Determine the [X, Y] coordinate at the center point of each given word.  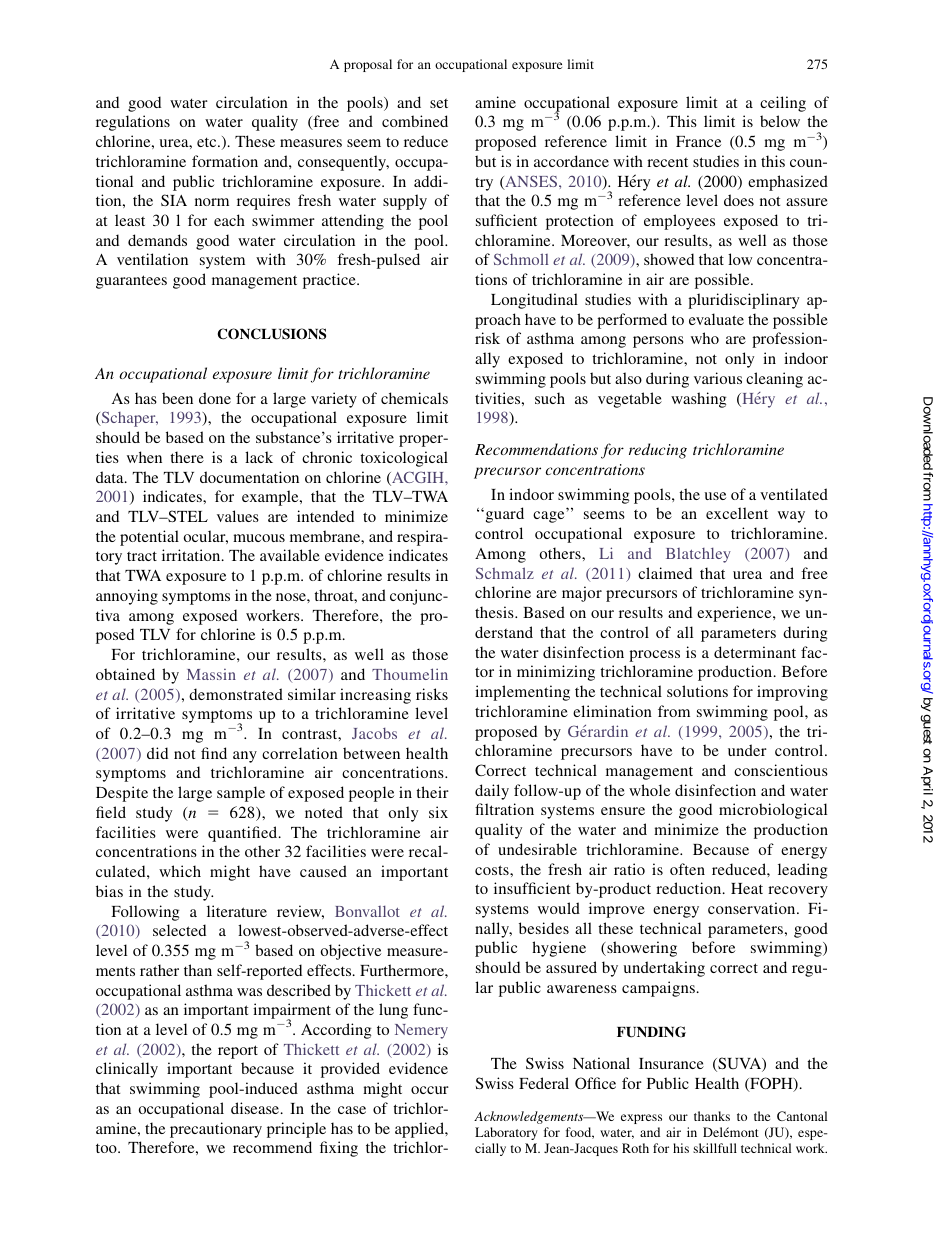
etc [208, 142]
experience [735, 614]
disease [256, 1108]
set [439, 103]
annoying [127, 597]
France [698, 141]
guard [503, 515]
